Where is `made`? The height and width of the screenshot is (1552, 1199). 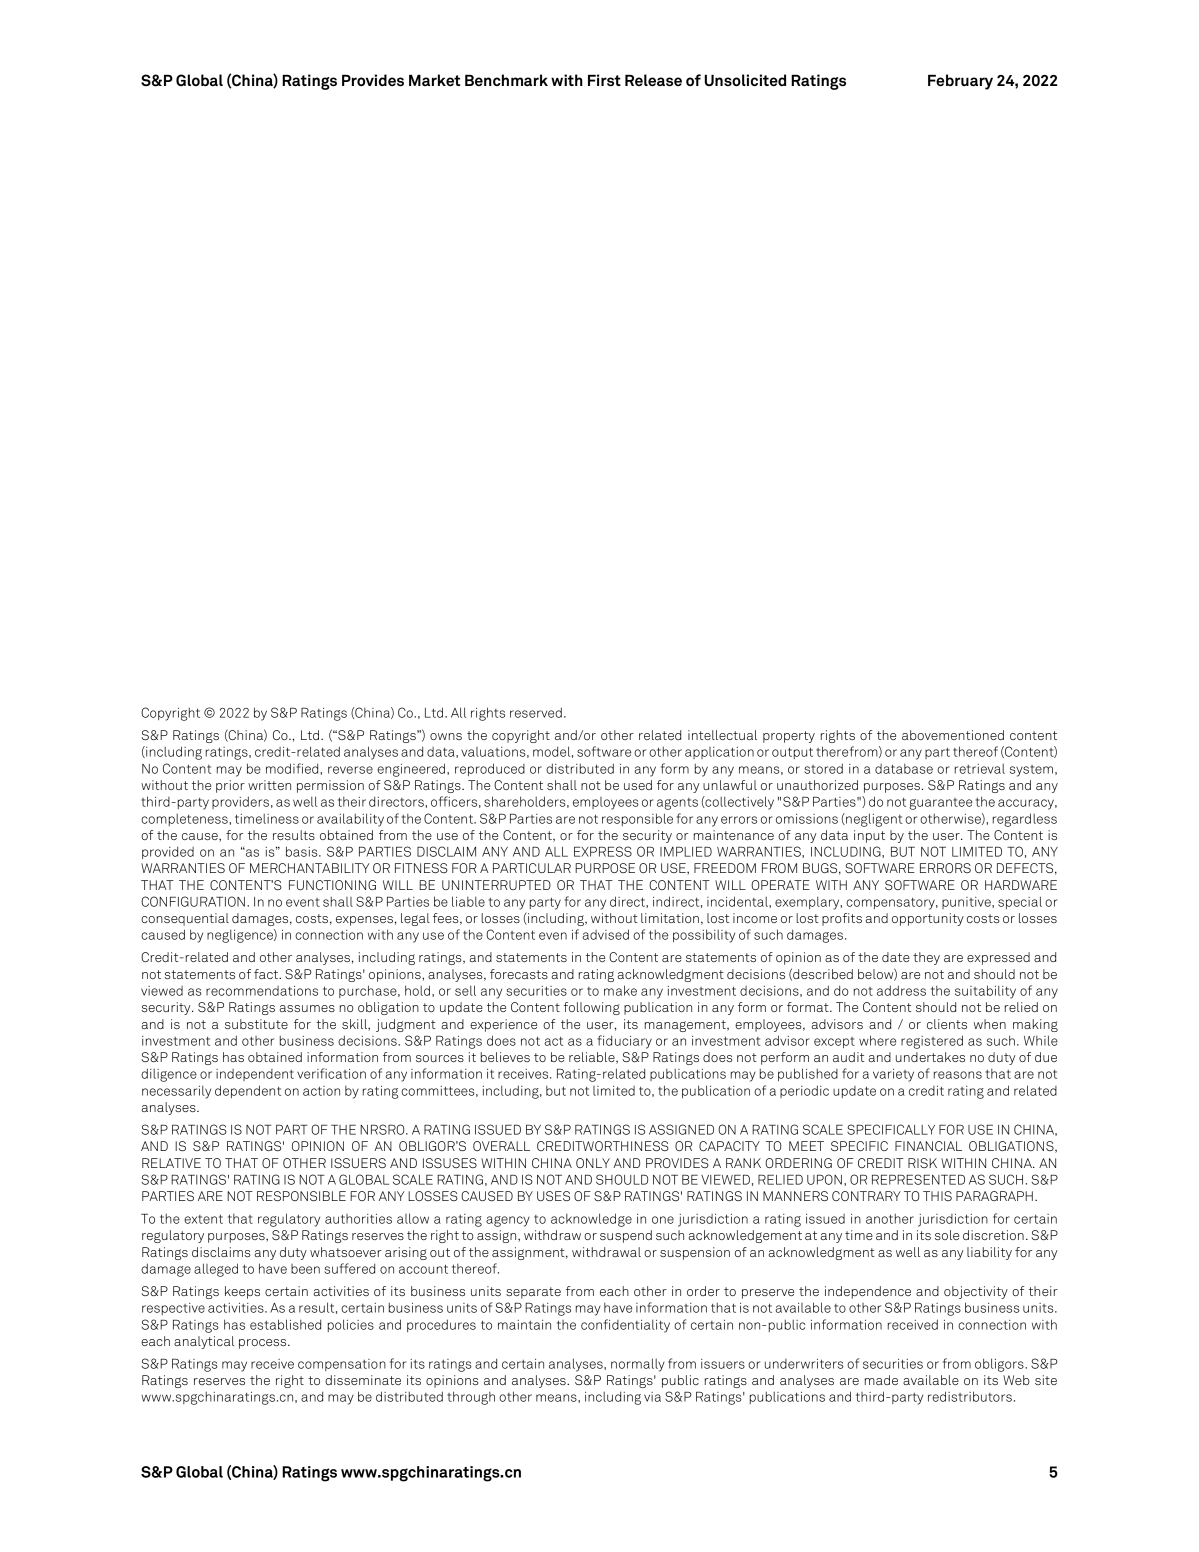 made is located at coordinates (881, 1380).
